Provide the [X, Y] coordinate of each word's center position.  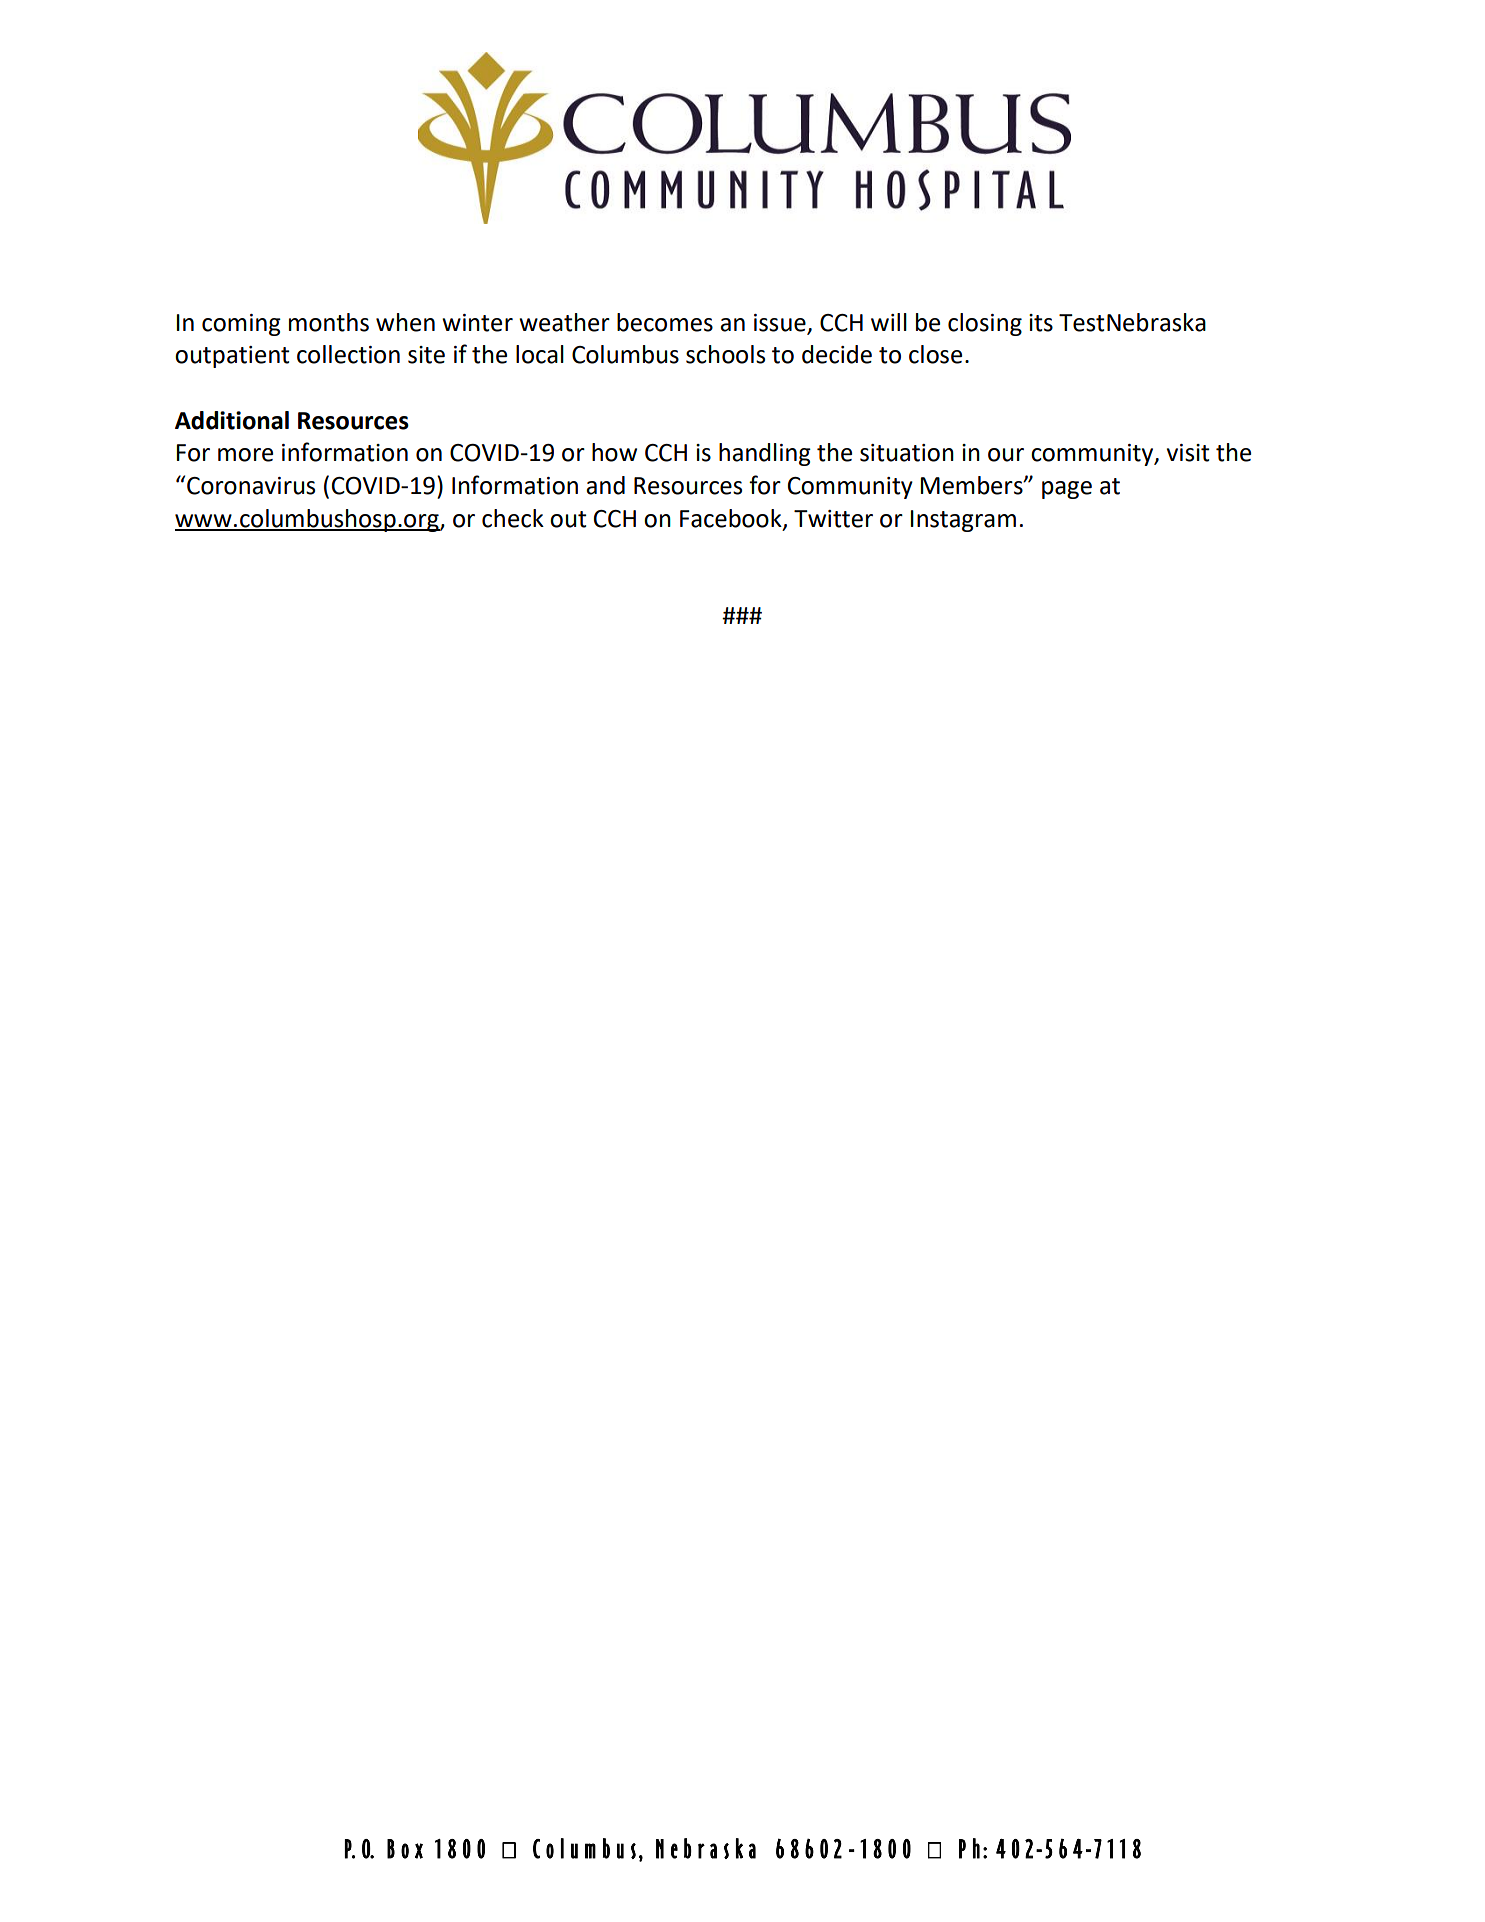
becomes [665, 322]
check [513, 518]
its [1041, 323]
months [329, 322]
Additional [232, 420]
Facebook [732, 519]
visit [1188, 453]
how [614, 452]
